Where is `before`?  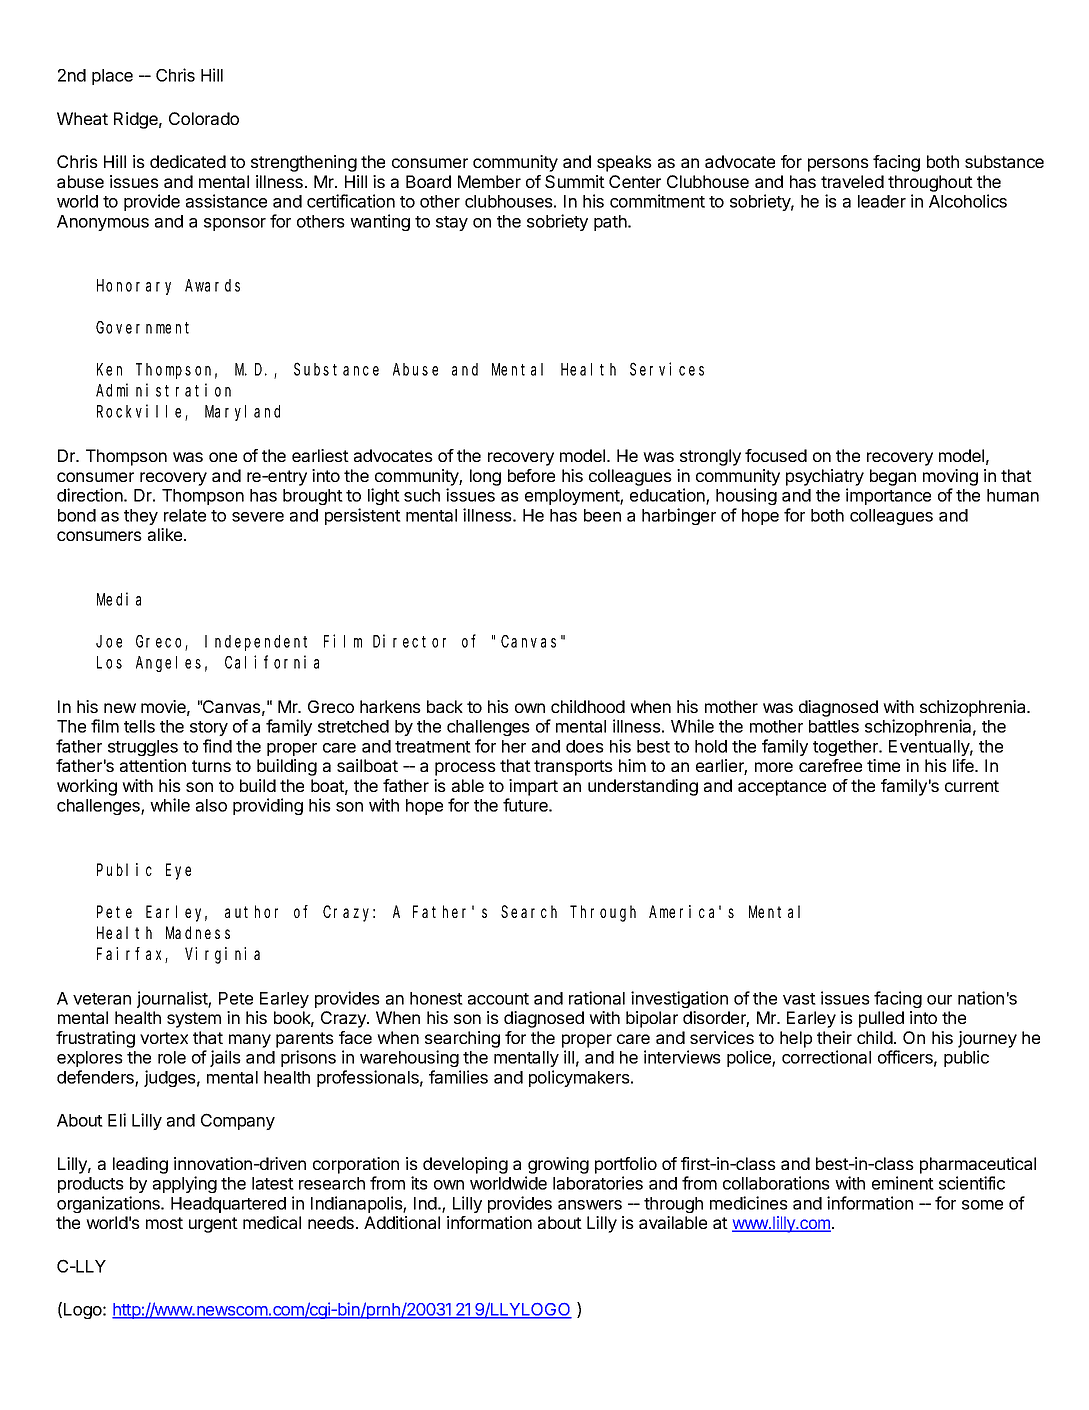
before is located at coordinates (531, 475).
